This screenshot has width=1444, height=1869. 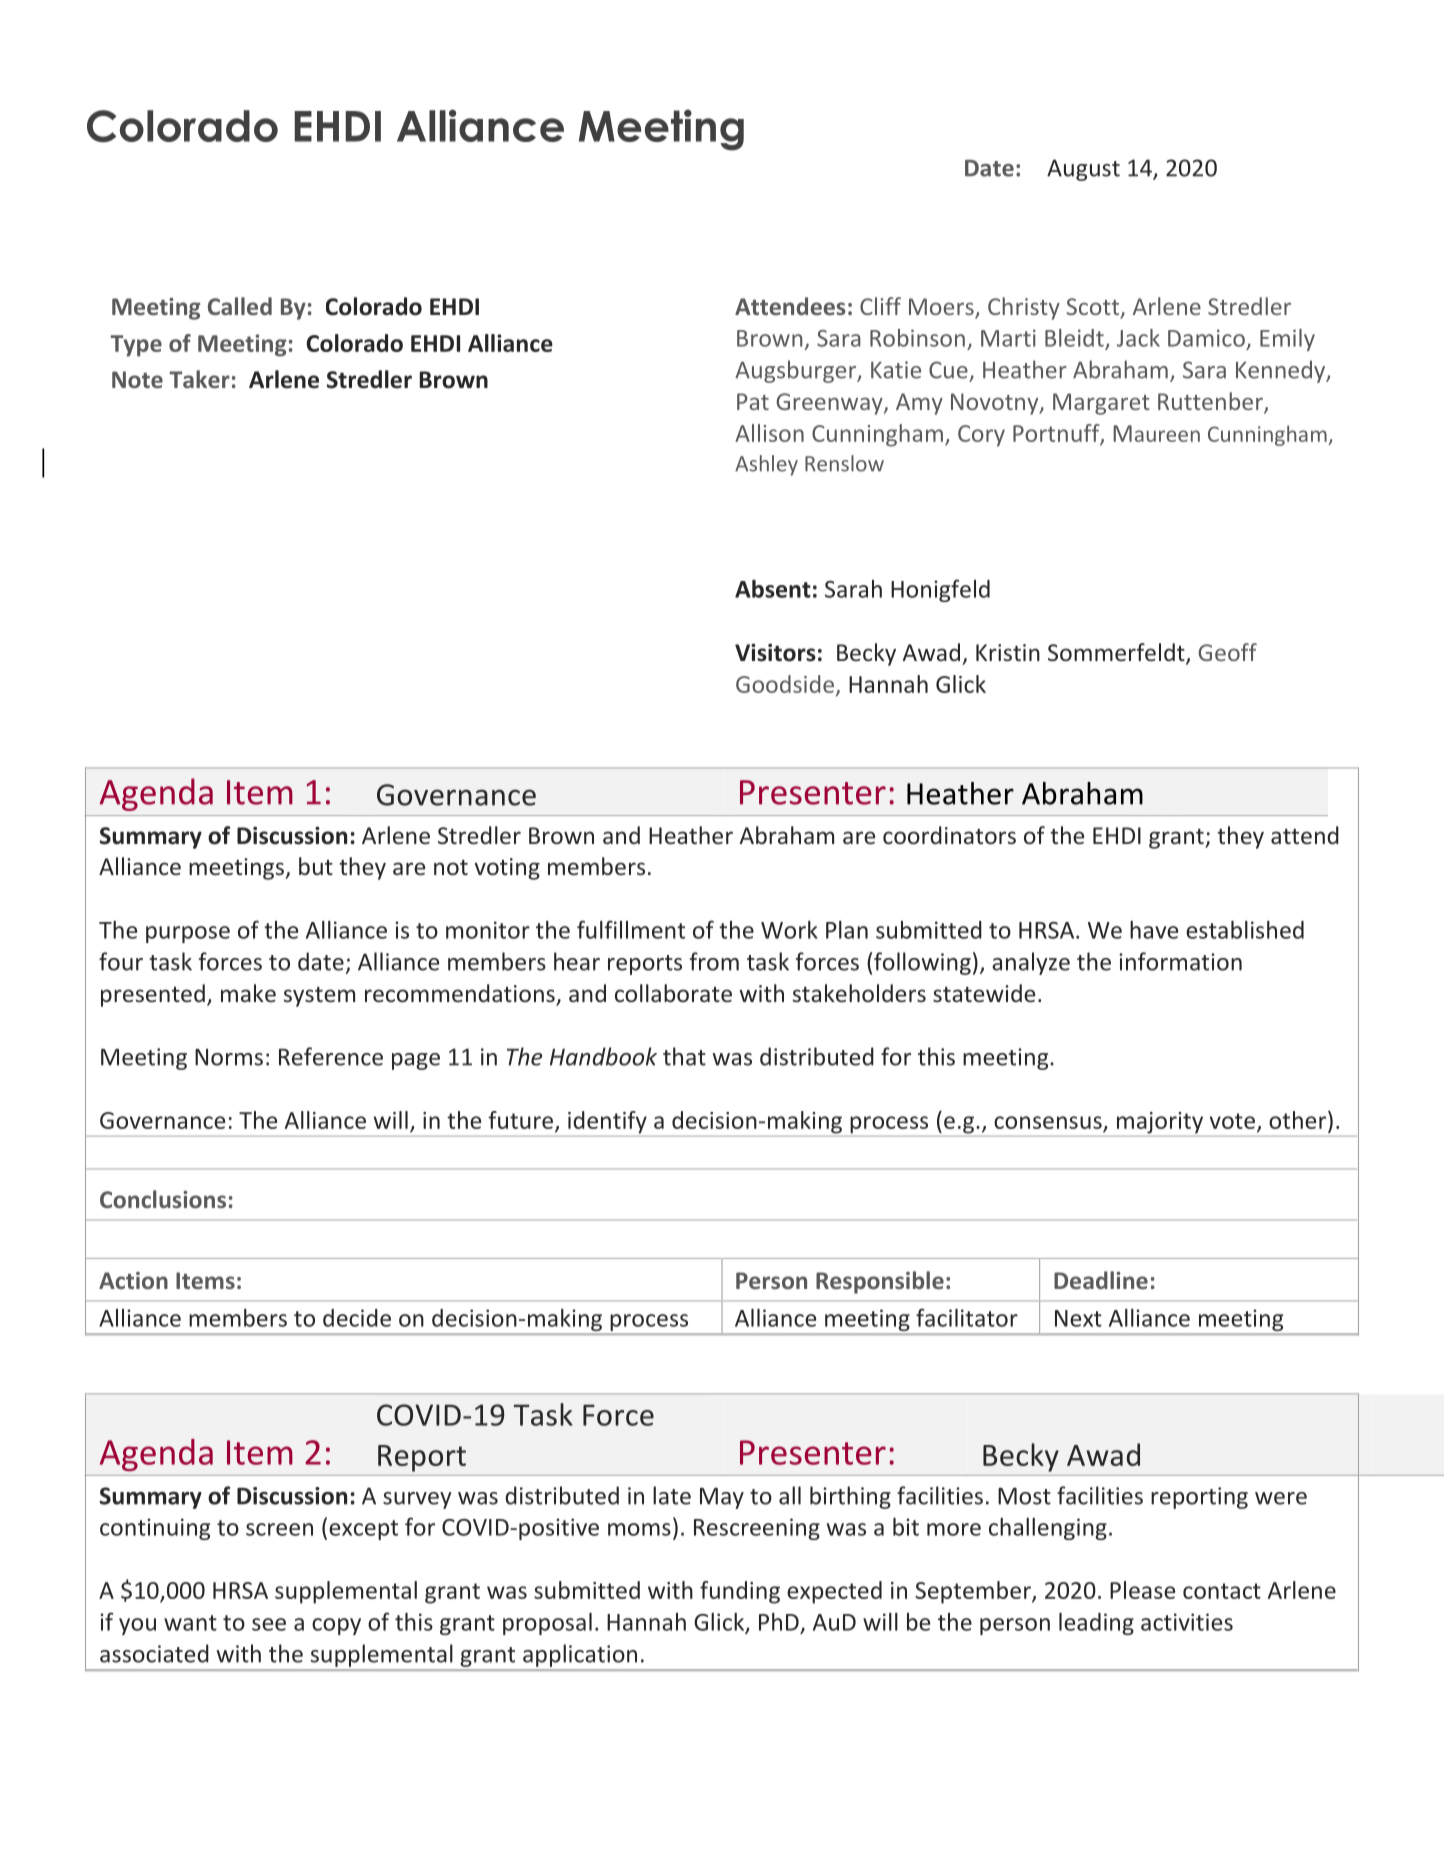 What do you see at coordinates (1083, 170) in the screenshot?
I see `August` at bounding box center [1083, 170].
